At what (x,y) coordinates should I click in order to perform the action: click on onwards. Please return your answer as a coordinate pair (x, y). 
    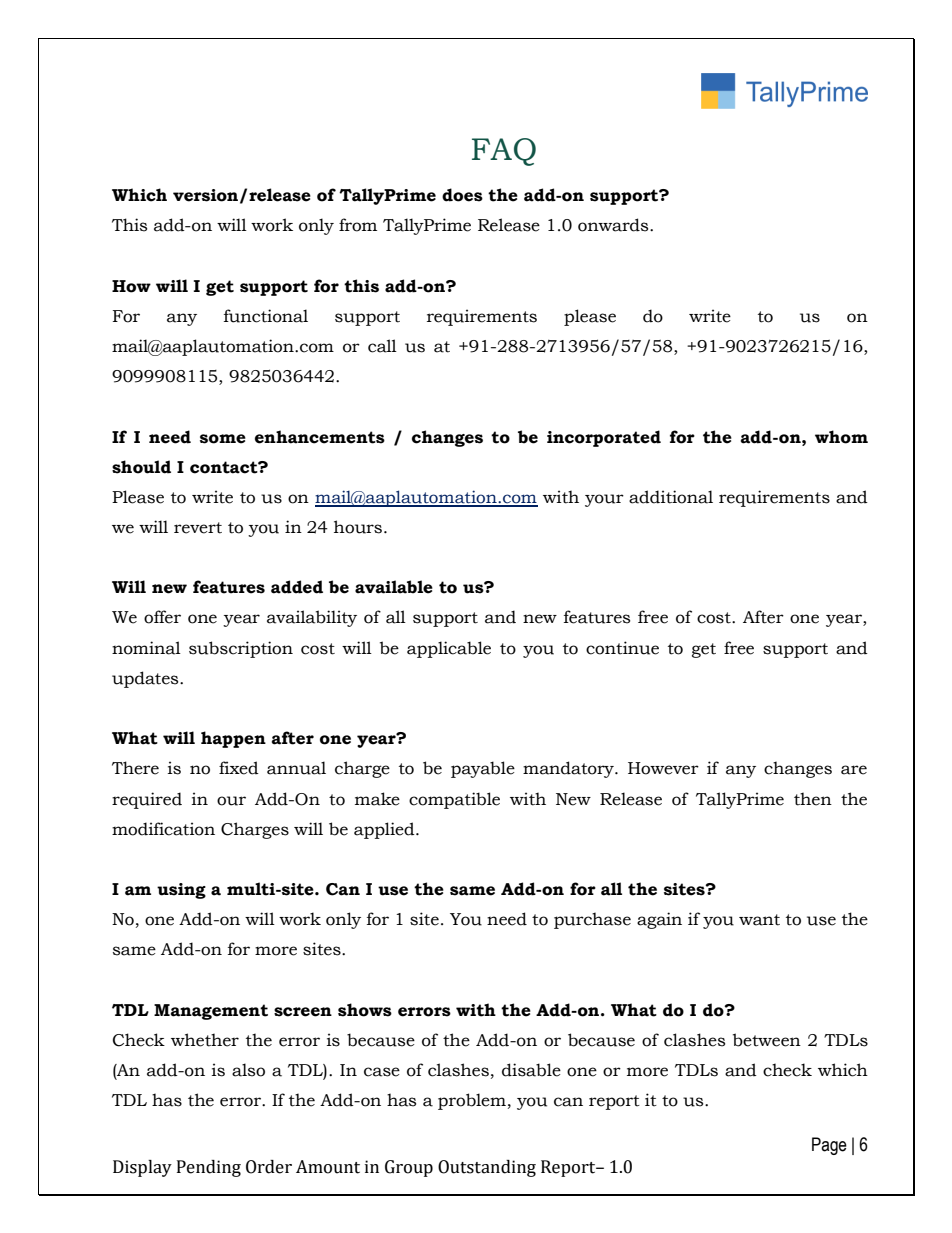
    Looking at the image, I should click on (614, 225).
